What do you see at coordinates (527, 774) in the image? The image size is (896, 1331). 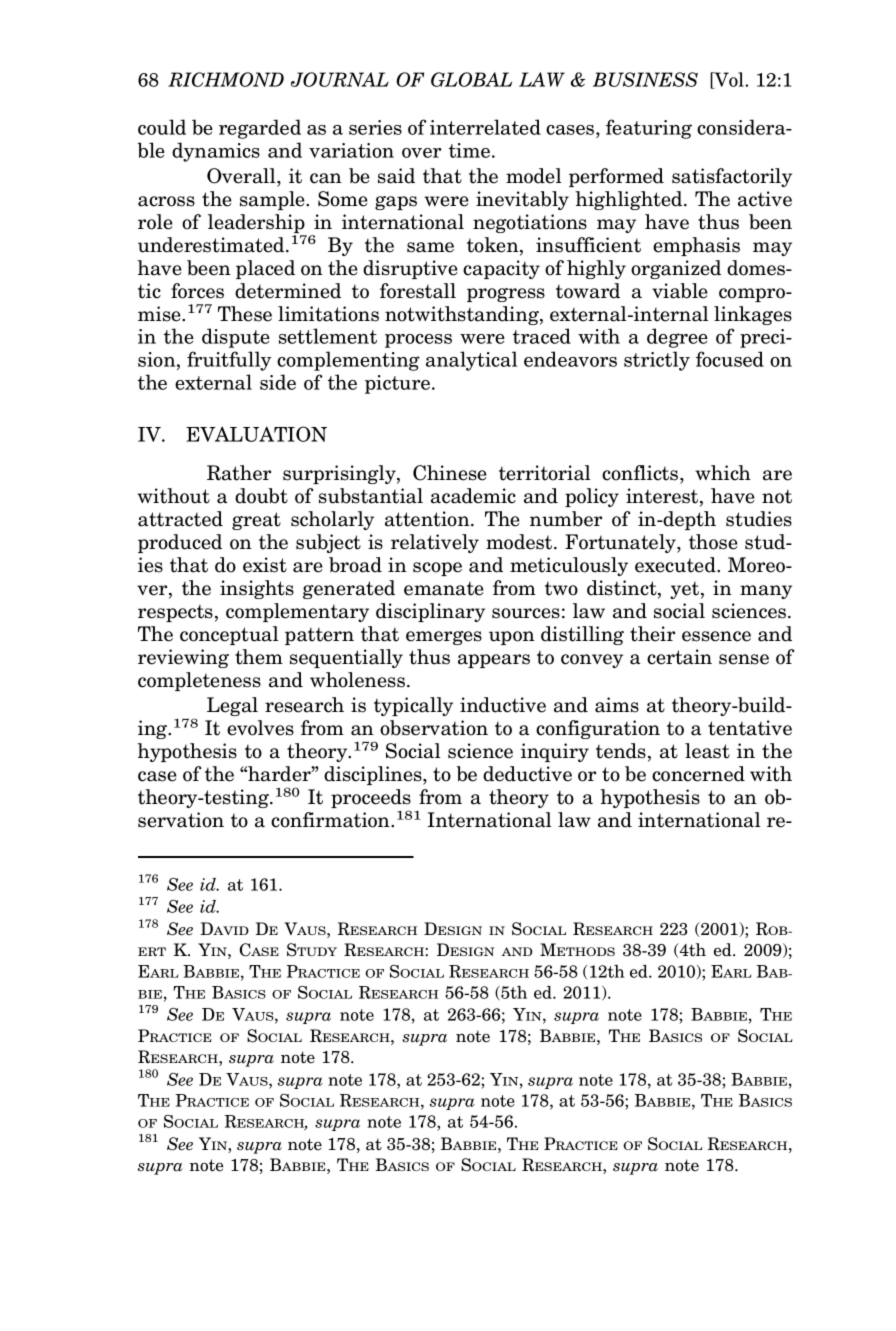 I see `deductive` at bounding box center [527, 774].
